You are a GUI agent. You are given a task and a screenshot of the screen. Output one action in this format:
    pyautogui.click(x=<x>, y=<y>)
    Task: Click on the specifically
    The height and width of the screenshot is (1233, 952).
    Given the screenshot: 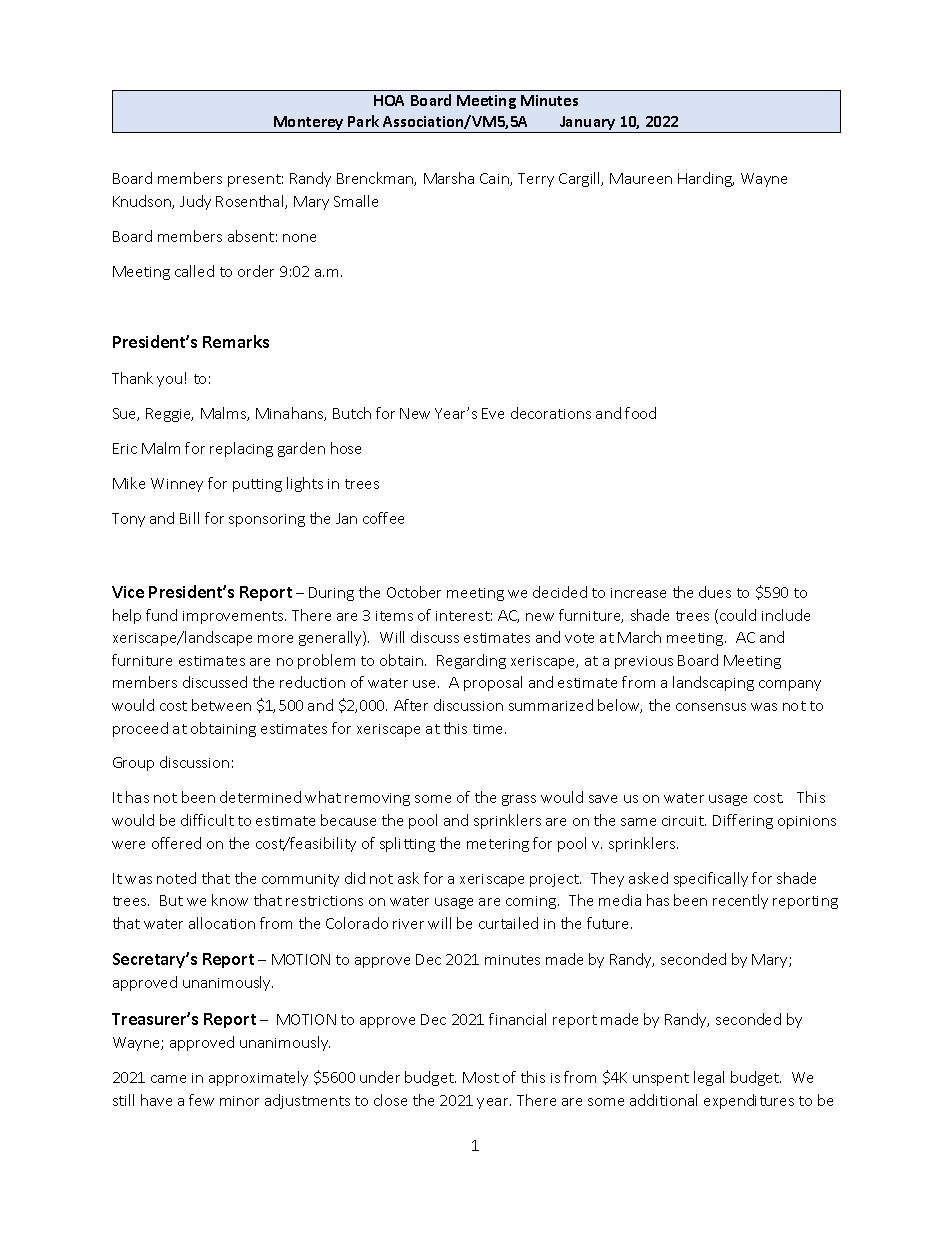 What is the action you would take?
    pyautogui.click(x=711, y=879)
